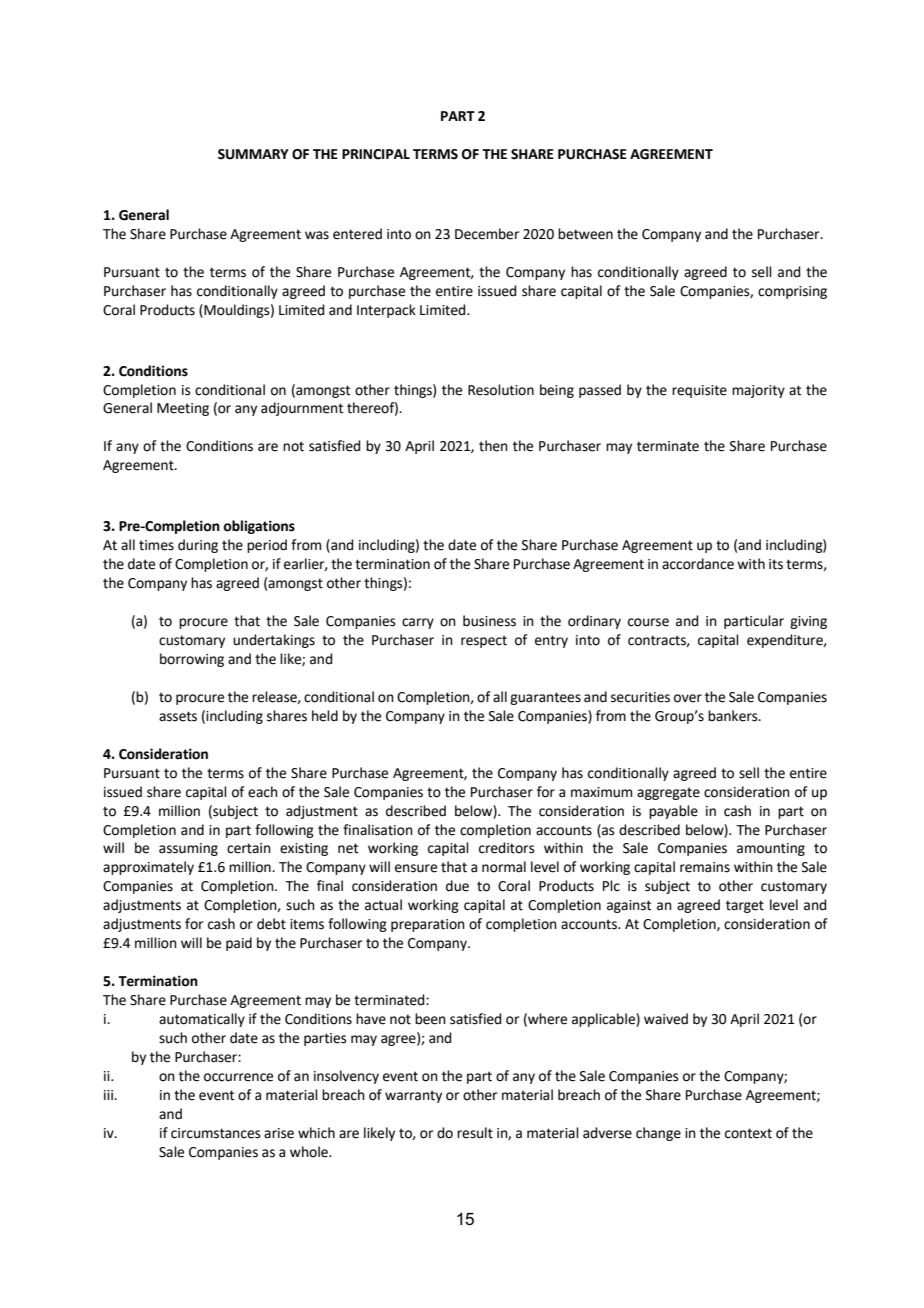  What do you see at coordinates (487, 234) in the screenshot?
I see `December` at bounding box center [487, 234].
